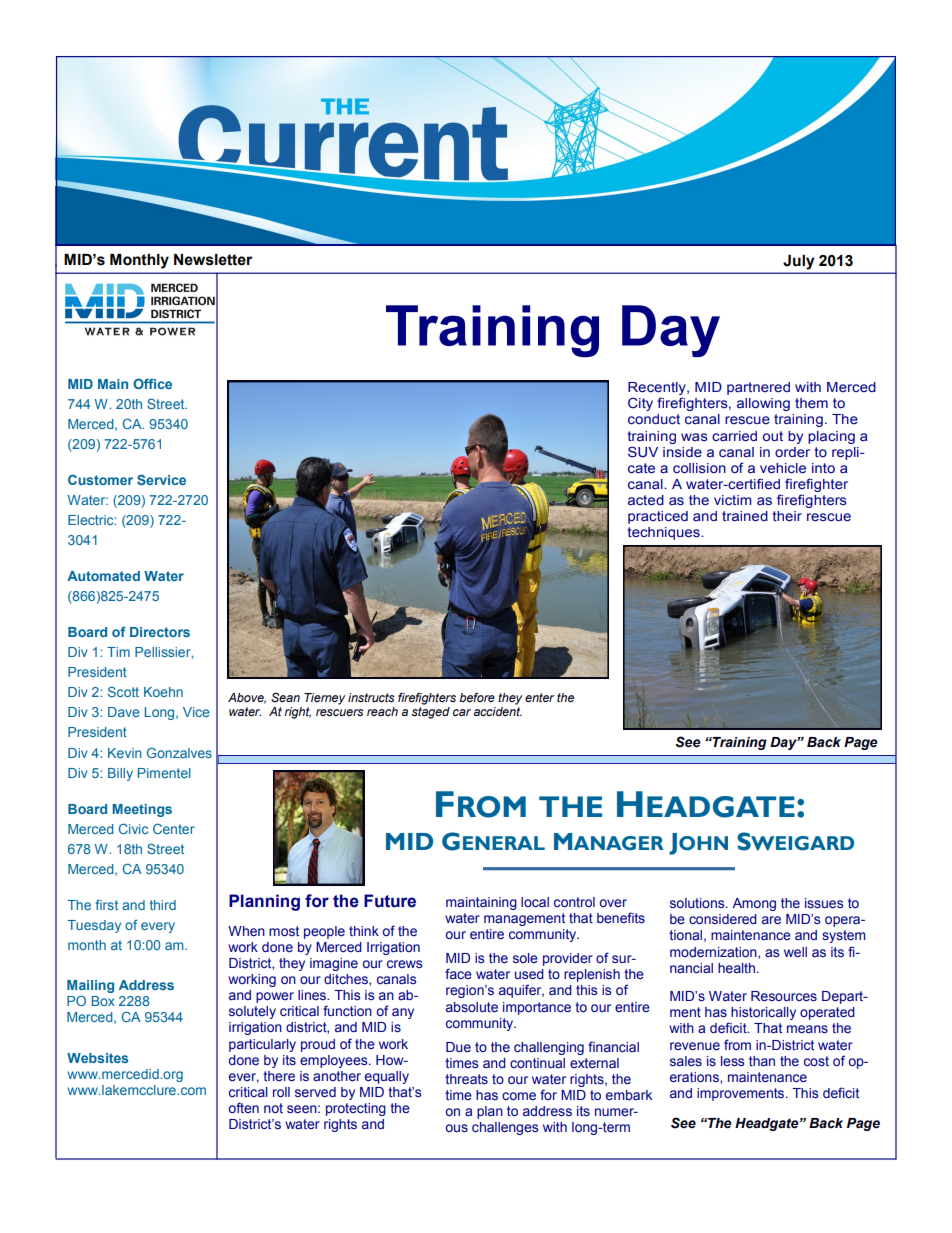 The height and width of the image is (1233, 952). I want to click on Meetings, so click(142, 810).
